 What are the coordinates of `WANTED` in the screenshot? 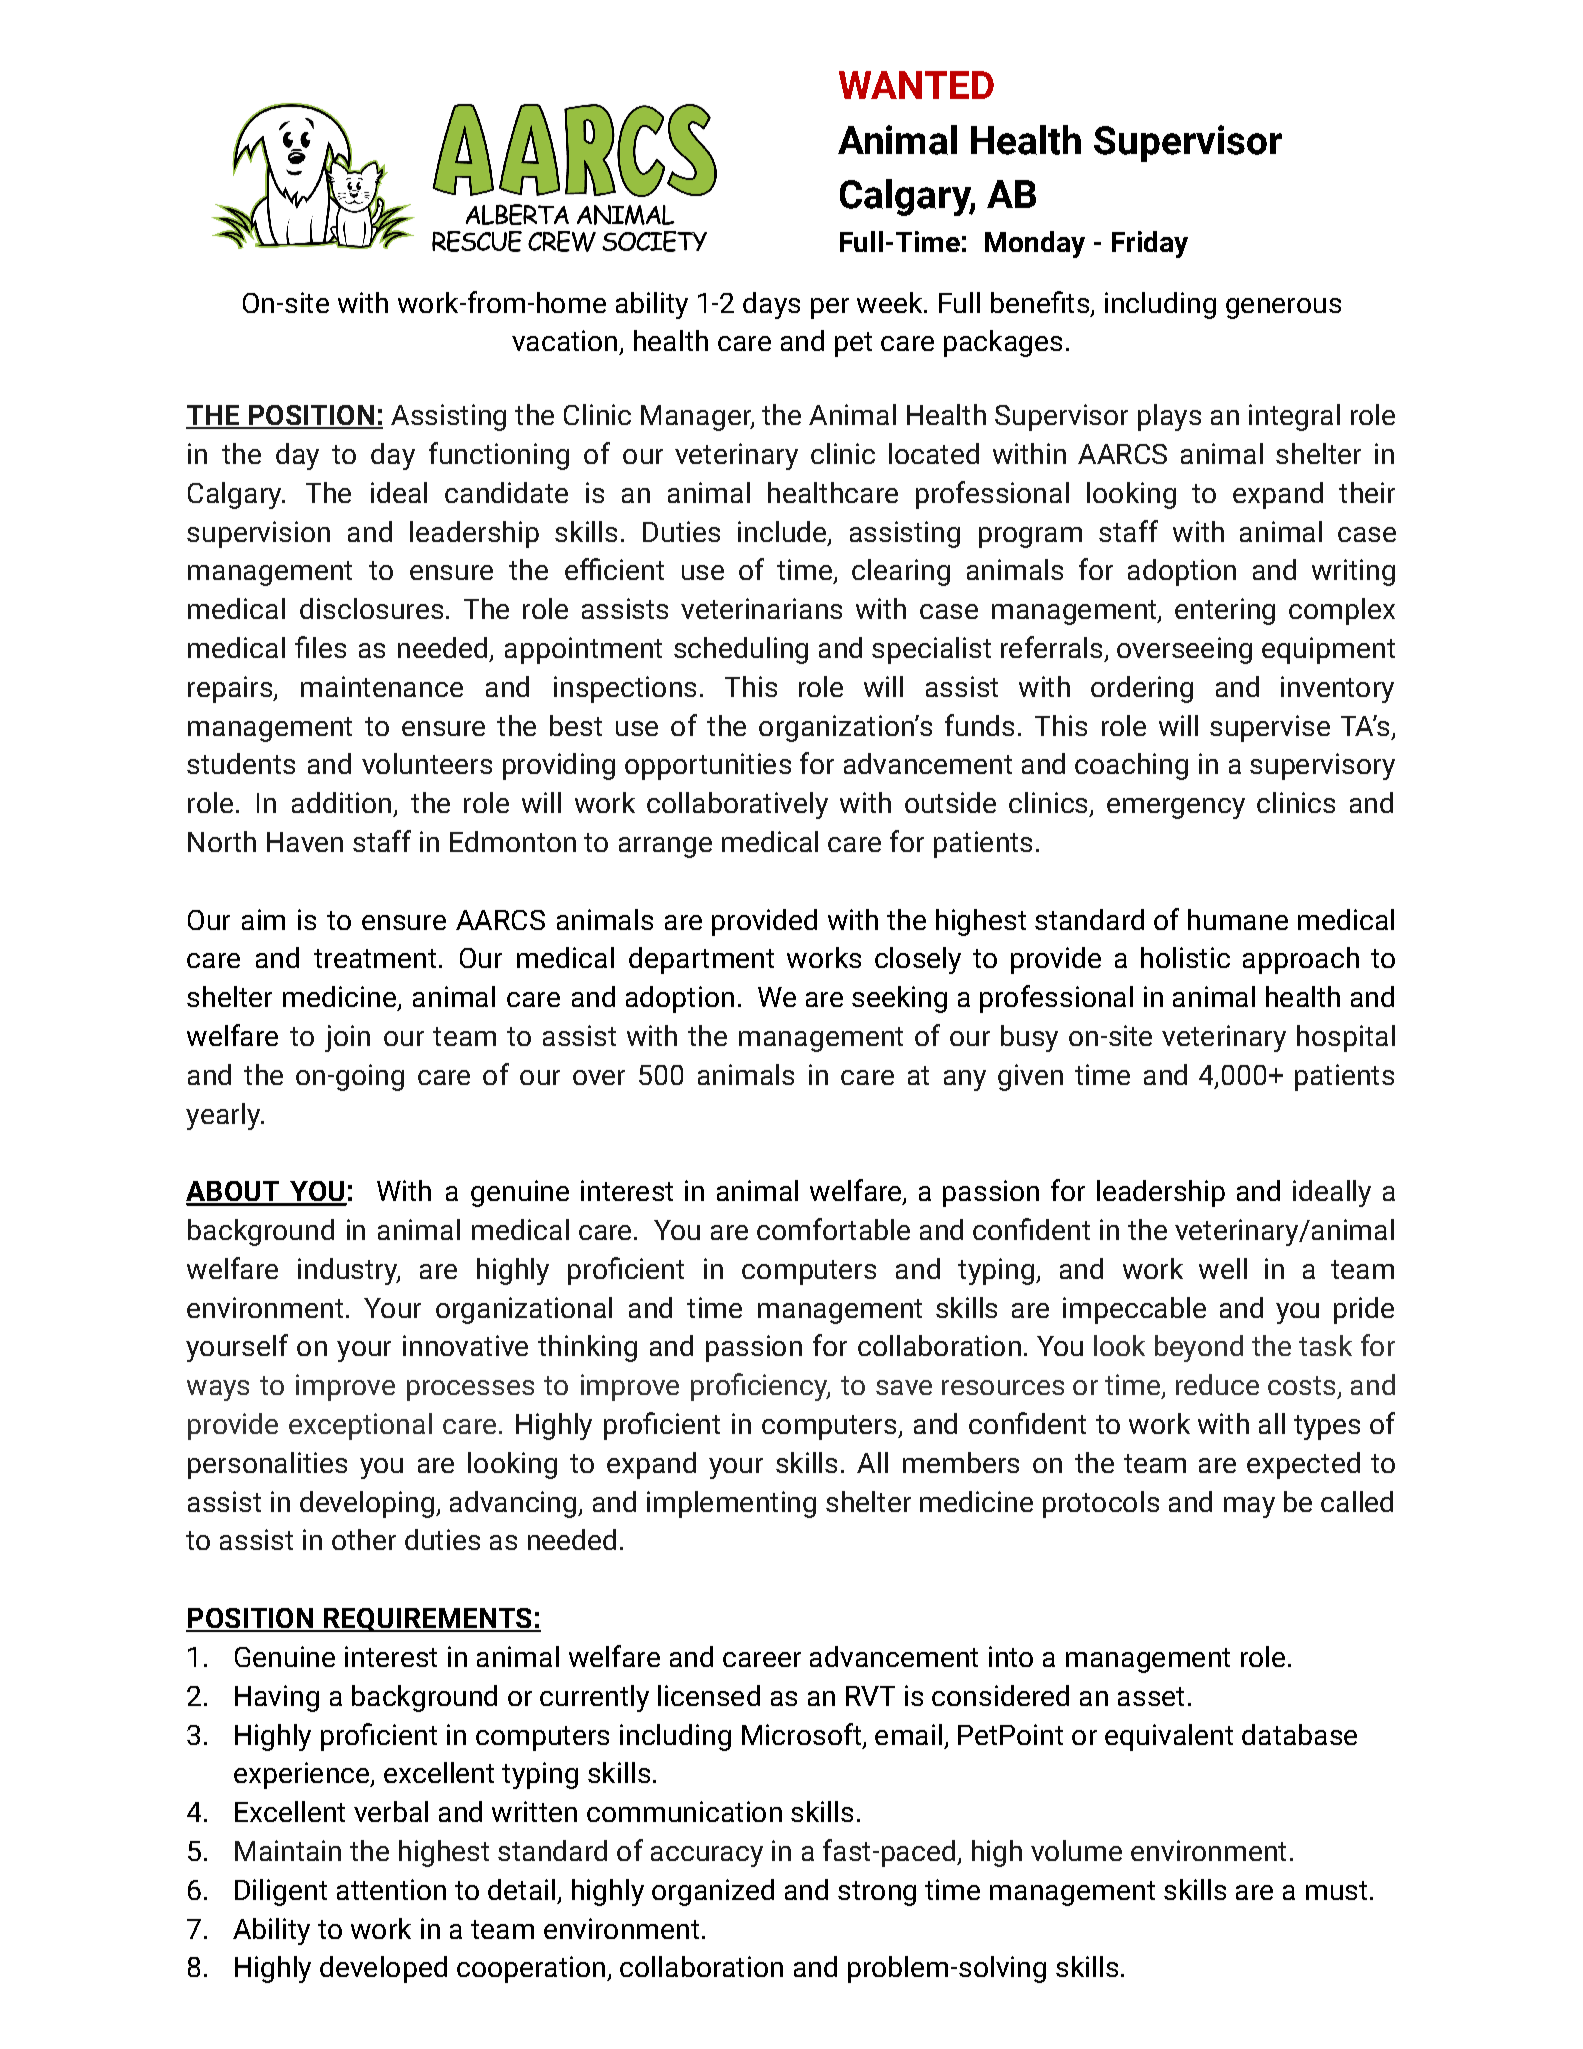 It's located at (916, 85).
